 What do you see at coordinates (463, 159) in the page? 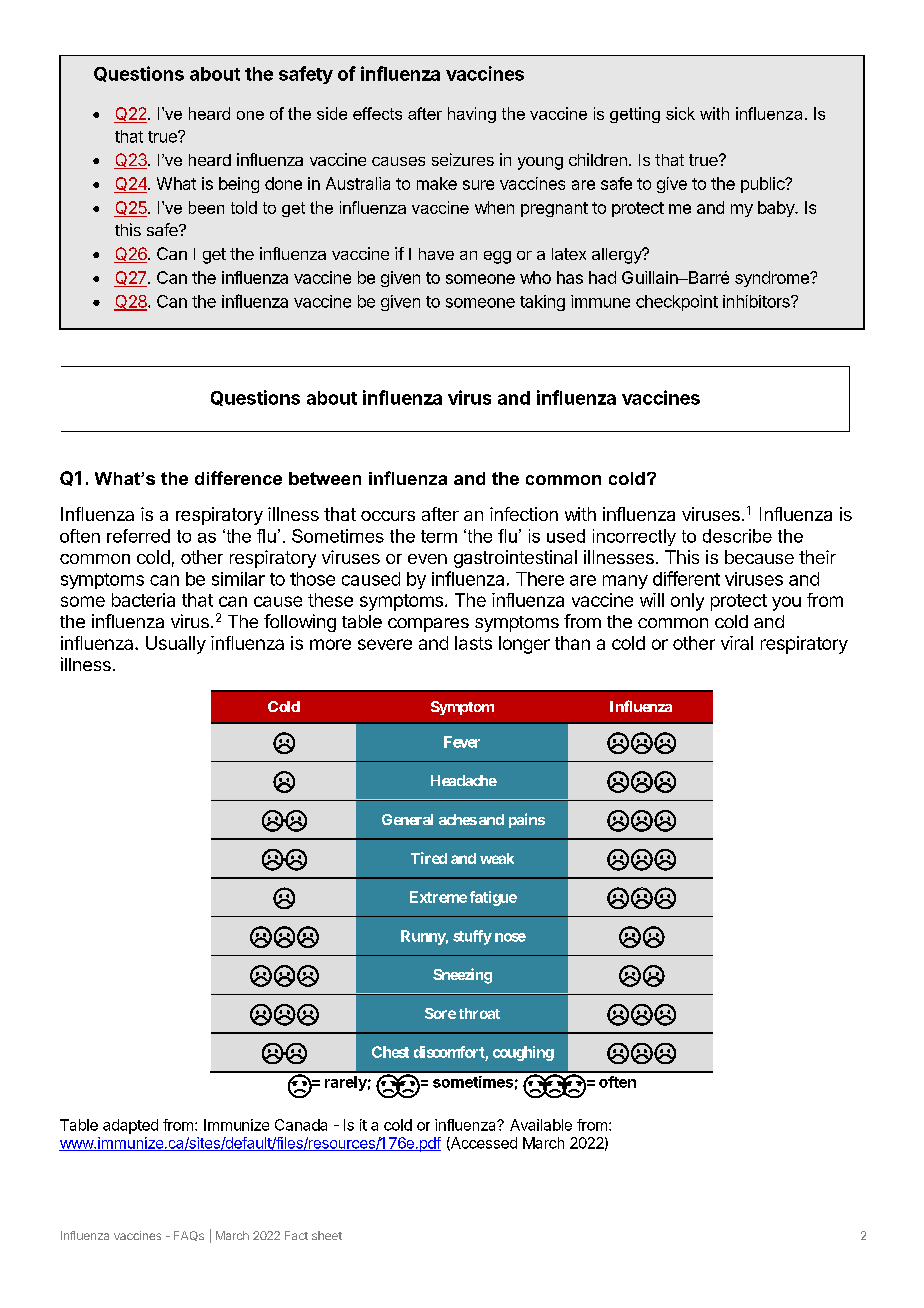
I see `seizures` at bounding box center [463, 159].
